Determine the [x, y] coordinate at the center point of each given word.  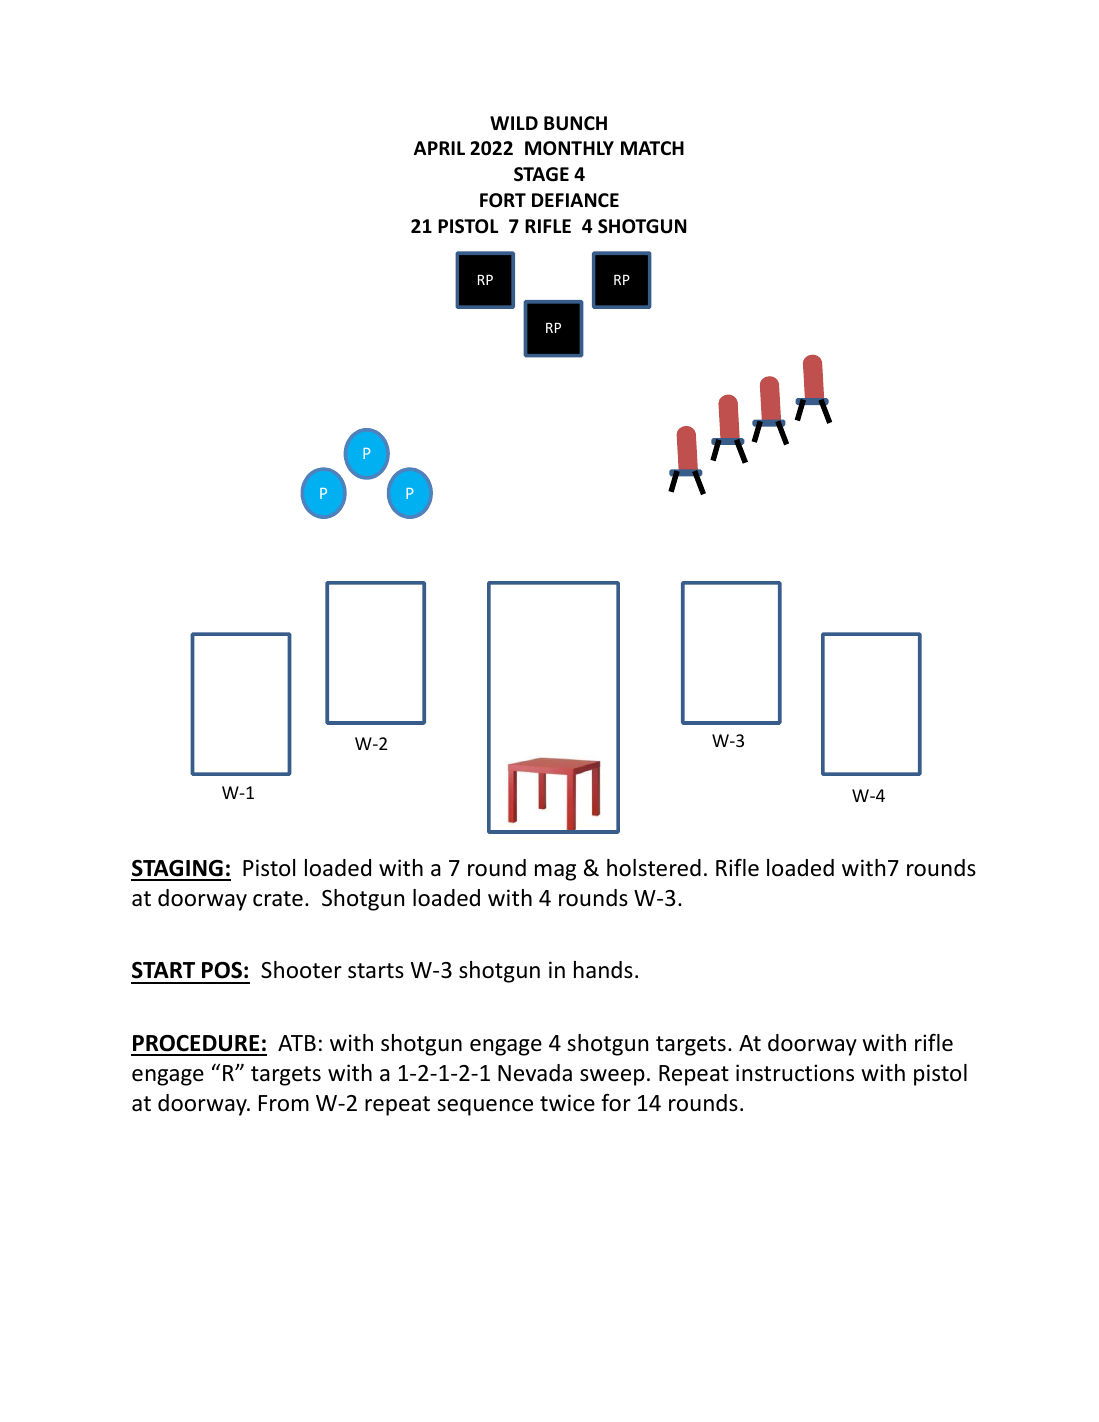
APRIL [439, 148]
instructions [795, 1073]
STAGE [541, 174]
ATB [297, 1043]
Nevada [535, 1073]
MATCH [652, 148]
